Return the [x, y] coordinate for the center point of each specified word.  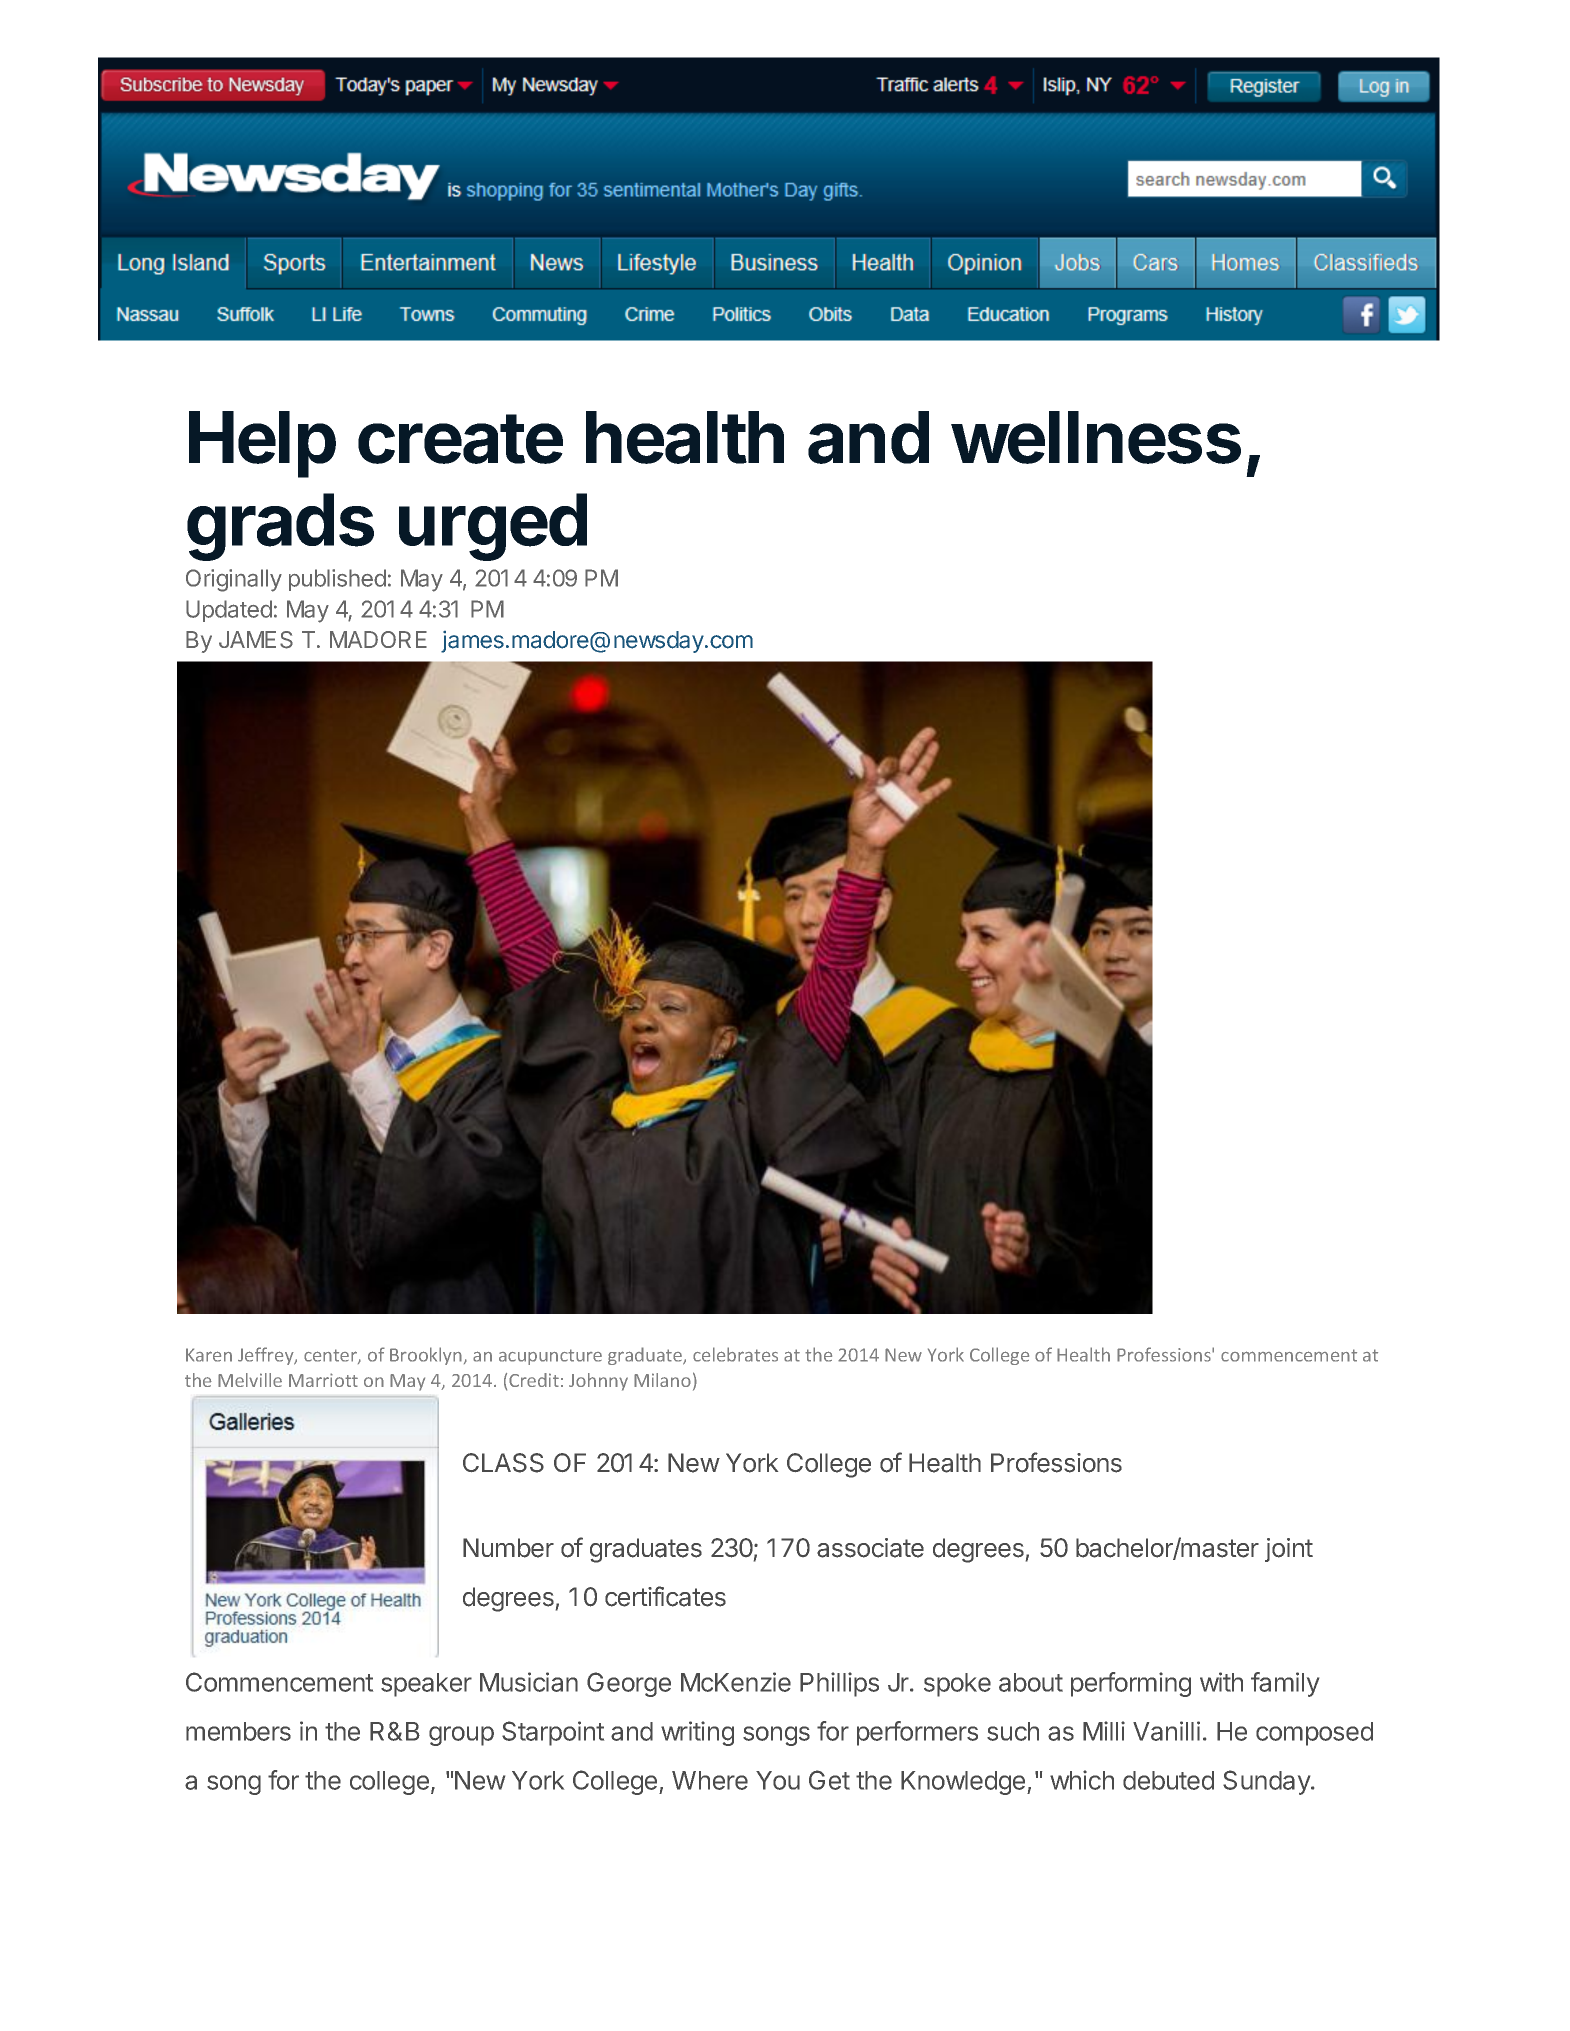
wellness [1096, 437]
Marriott [323, 1380]
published [337, 580]
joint [1289, 1550]
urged [493, 527]
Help [262, 444]
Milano [662, 1380]
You [778, 1780]
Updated [229, 611]
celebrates [735, 1354]
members [238, 1731]
